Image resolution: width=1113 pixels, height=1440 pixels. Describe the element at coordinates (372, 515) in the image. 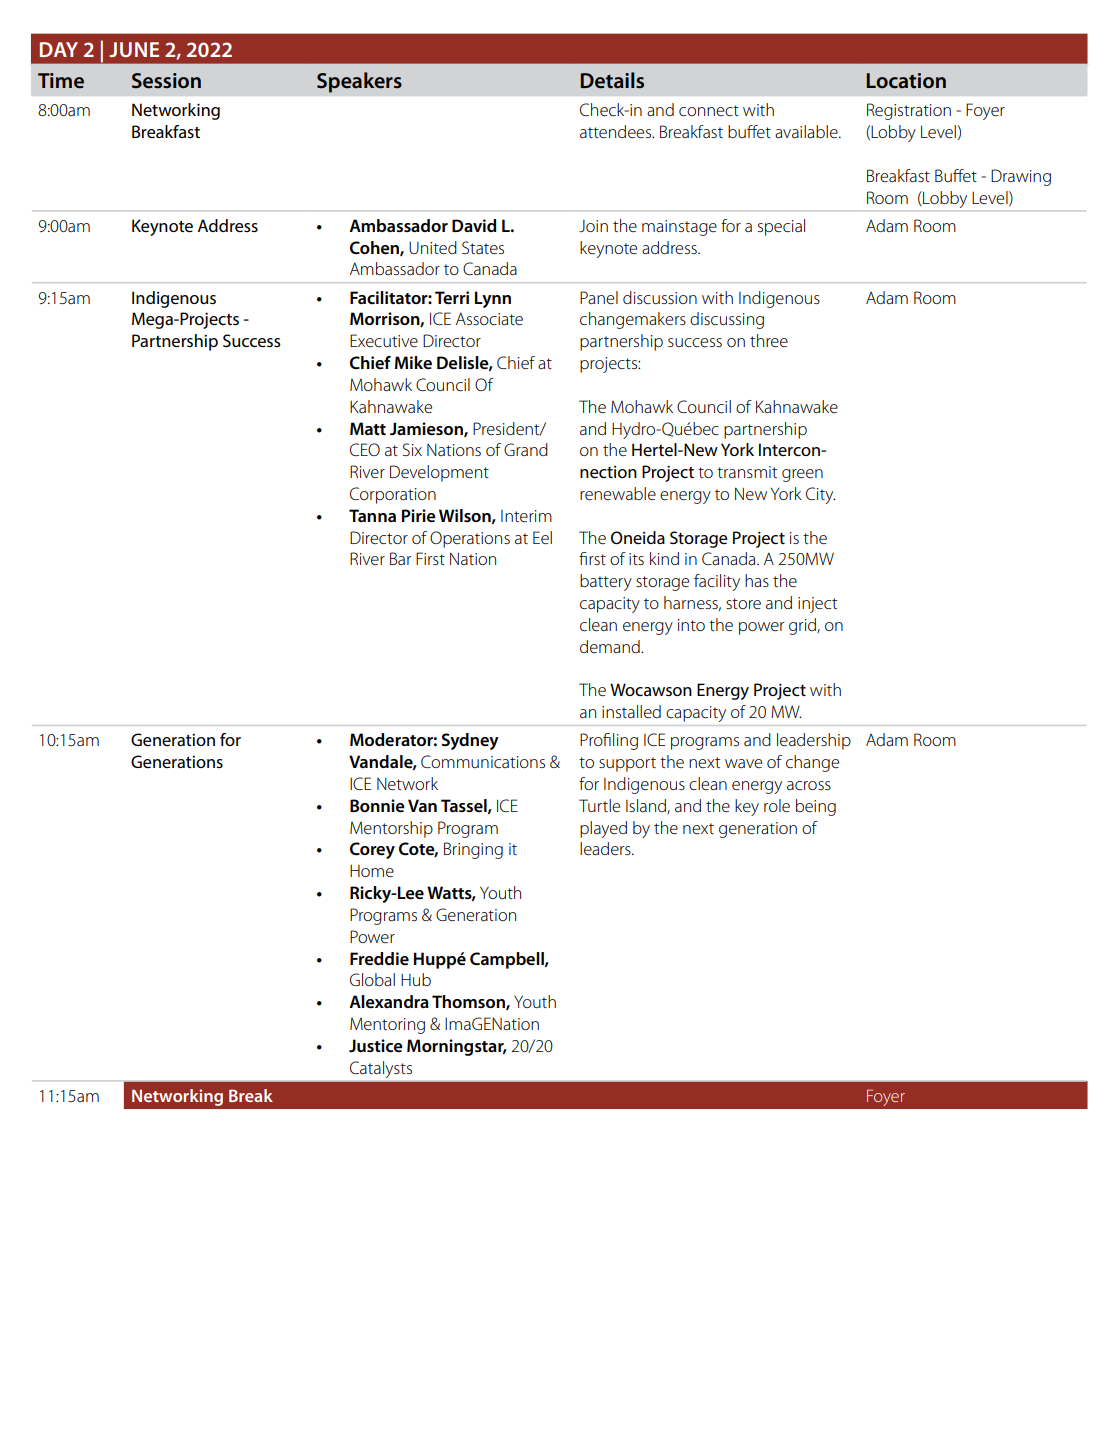

I see `Tanna` at that location.
